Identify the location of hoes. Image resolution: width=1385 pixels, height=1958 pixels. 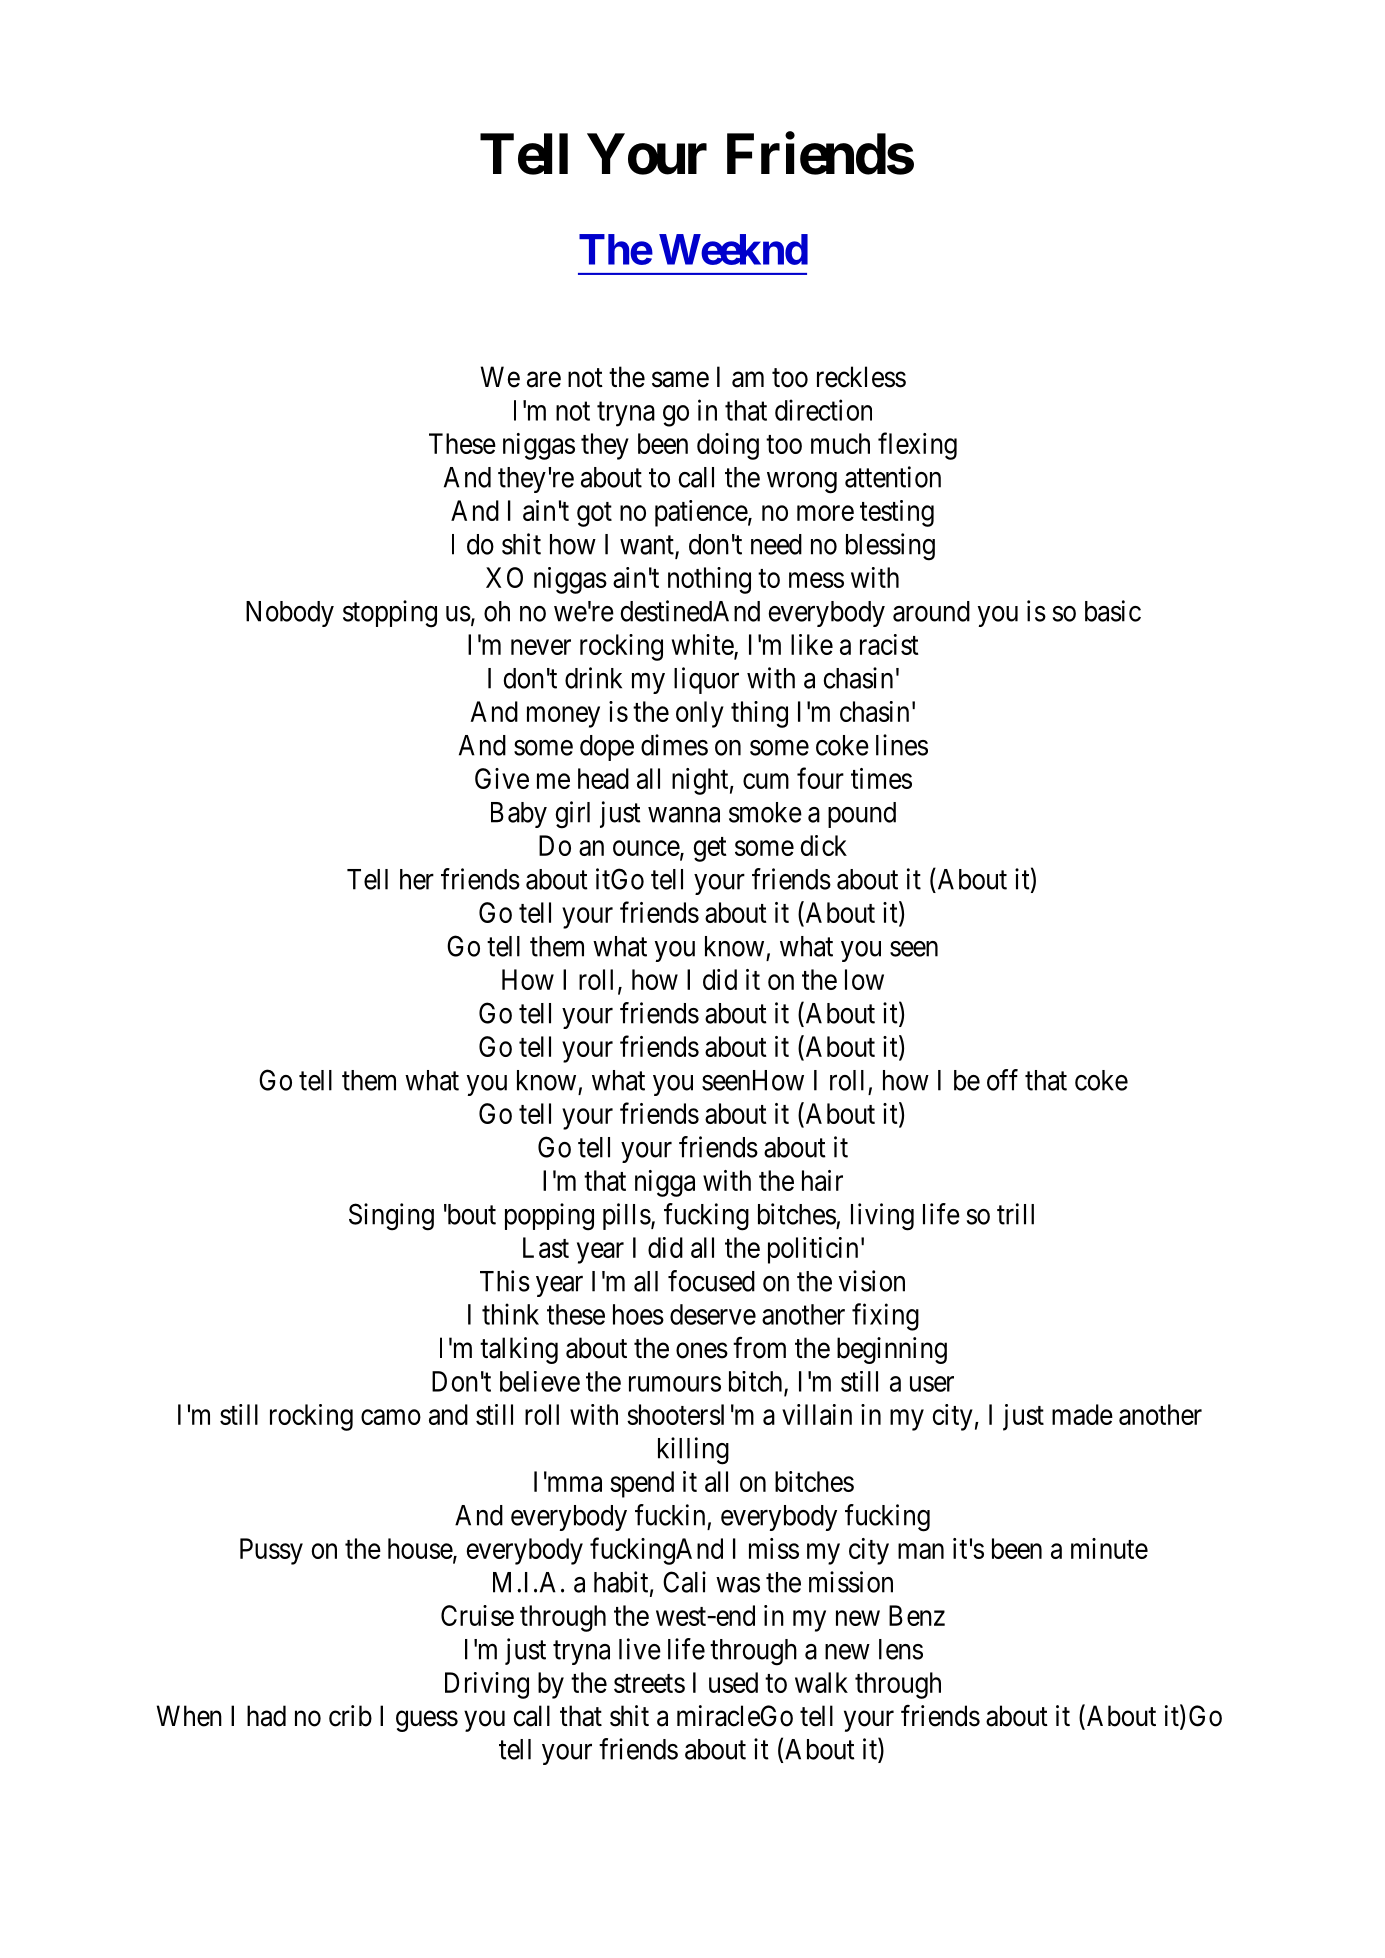
(638, 1314).
